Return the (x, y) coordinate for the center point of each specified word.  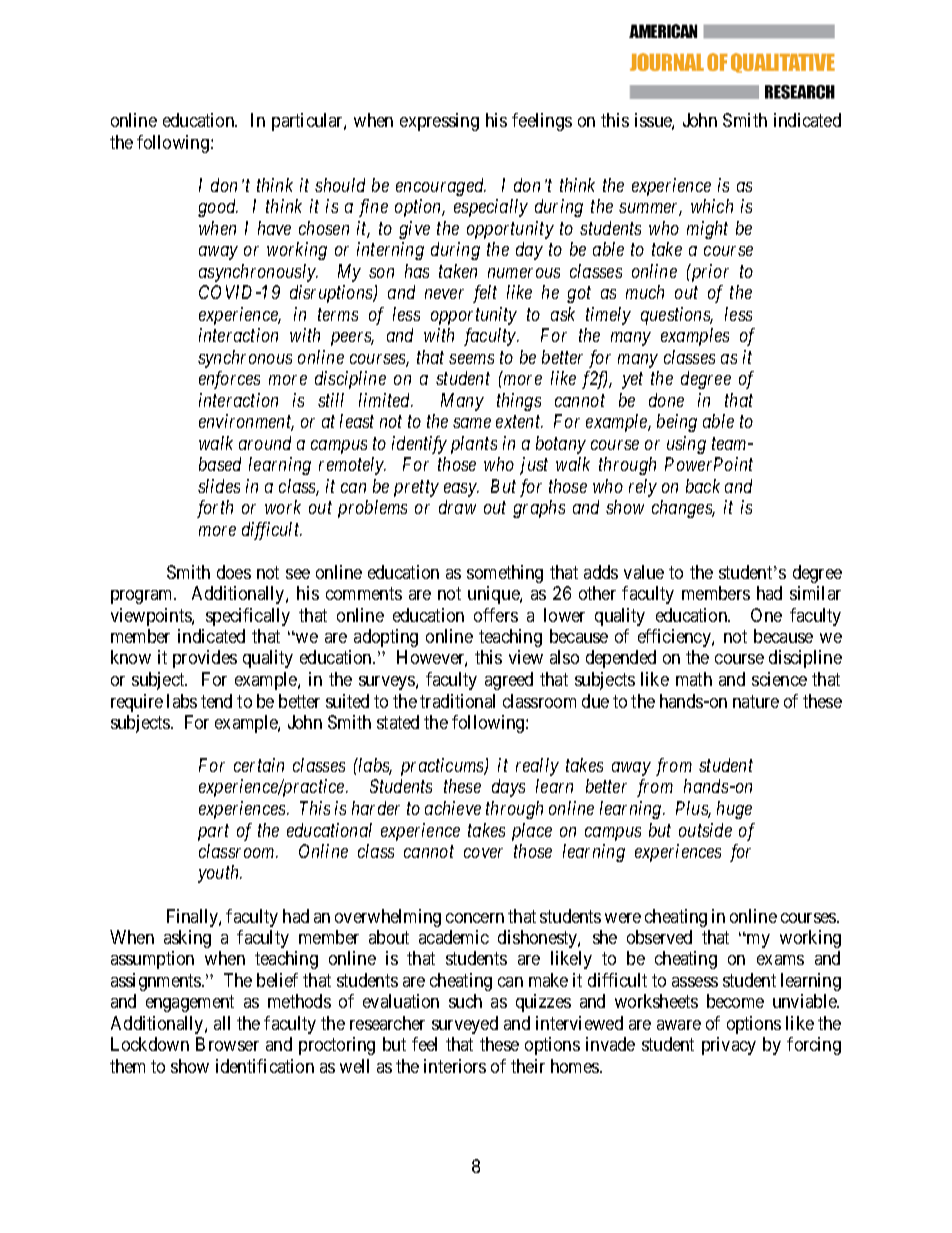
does (234, 572)
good (218, 208)
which (712, 206)
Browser (227, 1044)
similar (815, 593)
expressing (439, 122)
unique (494, 595)
